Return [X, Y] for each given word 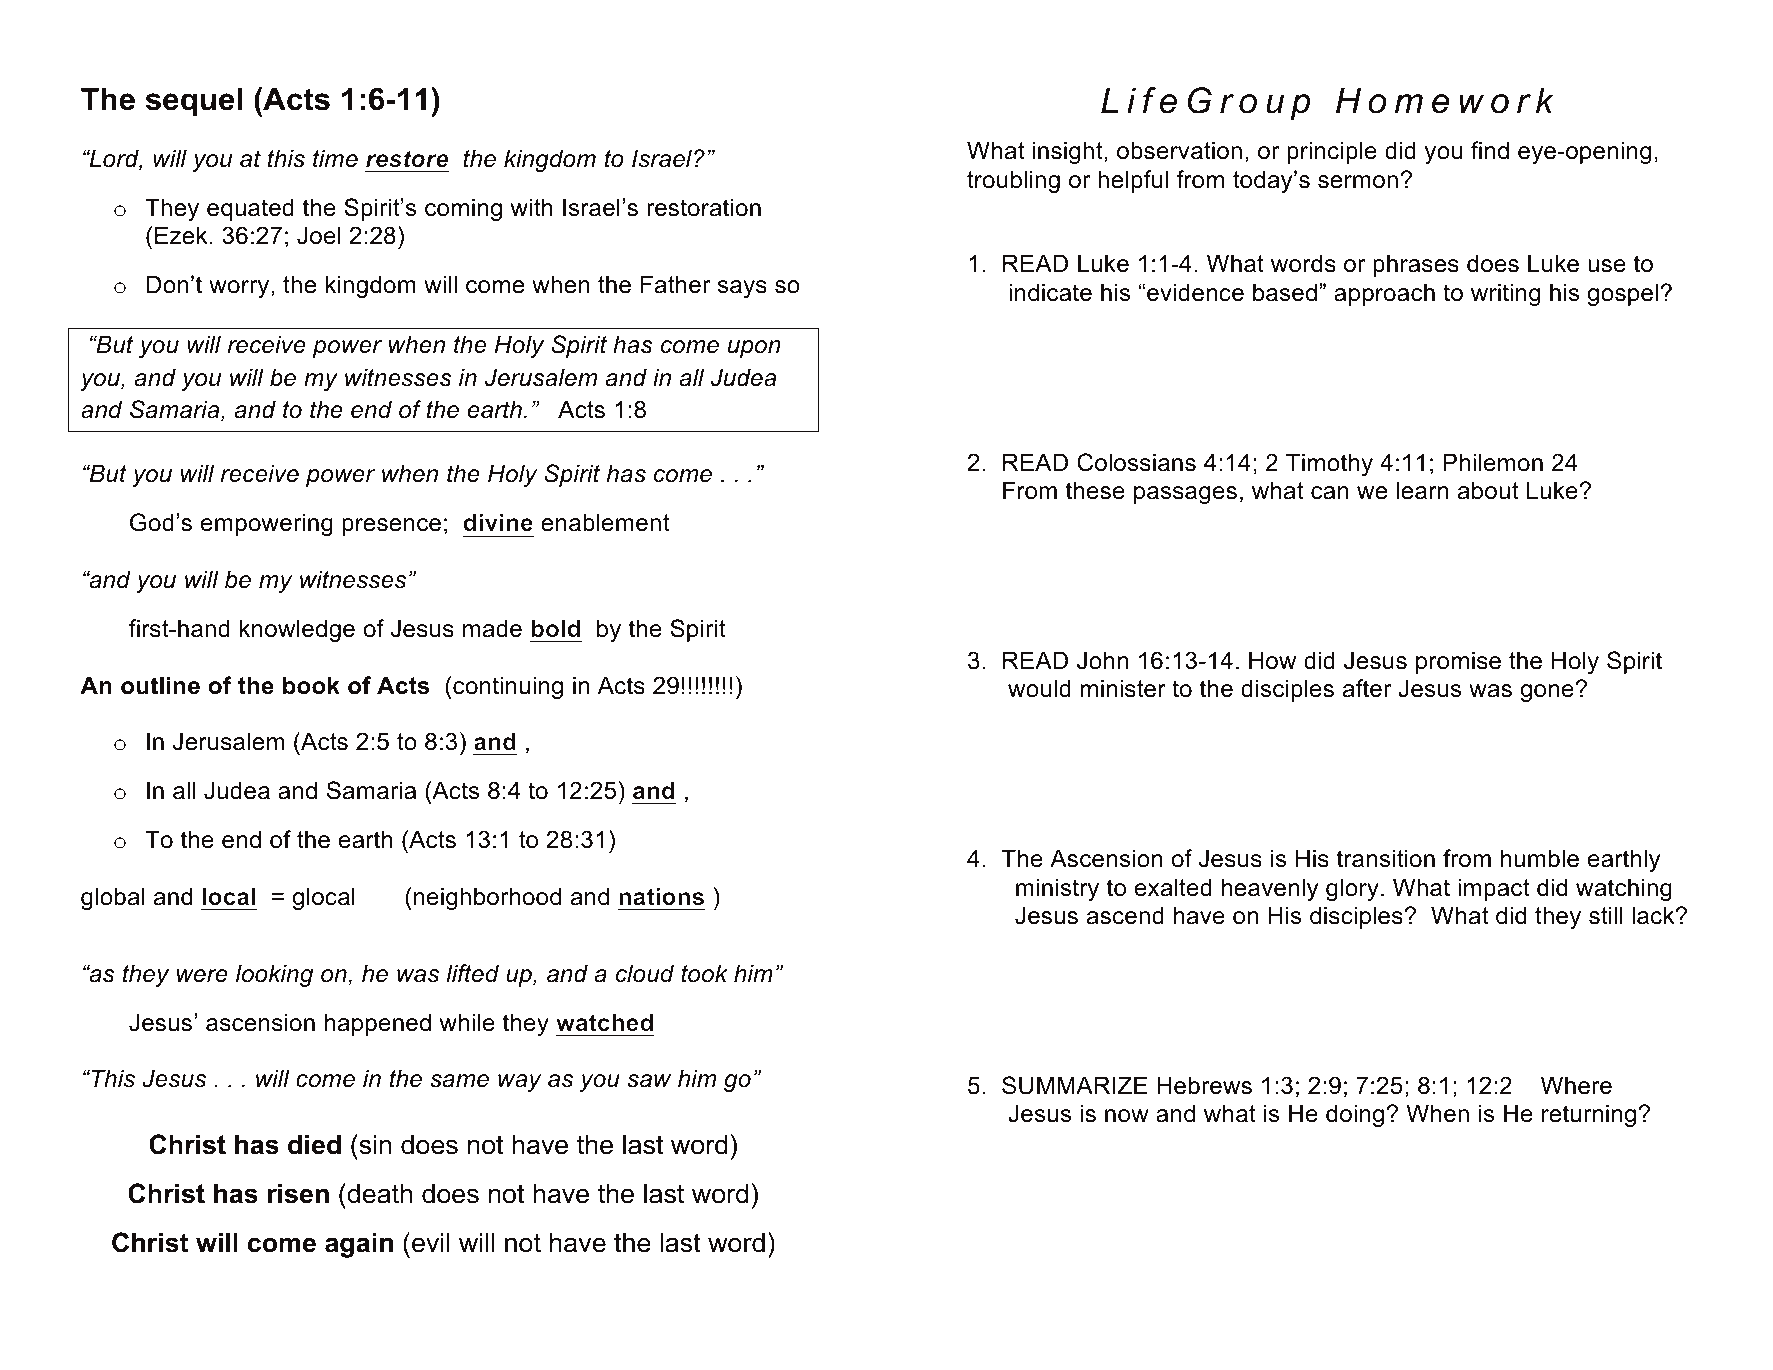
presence [391, 527]
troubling [1013, 181]
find [1490, 150]
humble [1540, 858]
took [704, 973]
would [1039, 688]
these [1095, 490]
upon [754, 349]
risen [298, 1193]
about [1488, 490]
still [1605, 915]
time [335, 158]
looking [274, 975]
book [311, 685]
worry [240, 289]
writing [1505, 294]
